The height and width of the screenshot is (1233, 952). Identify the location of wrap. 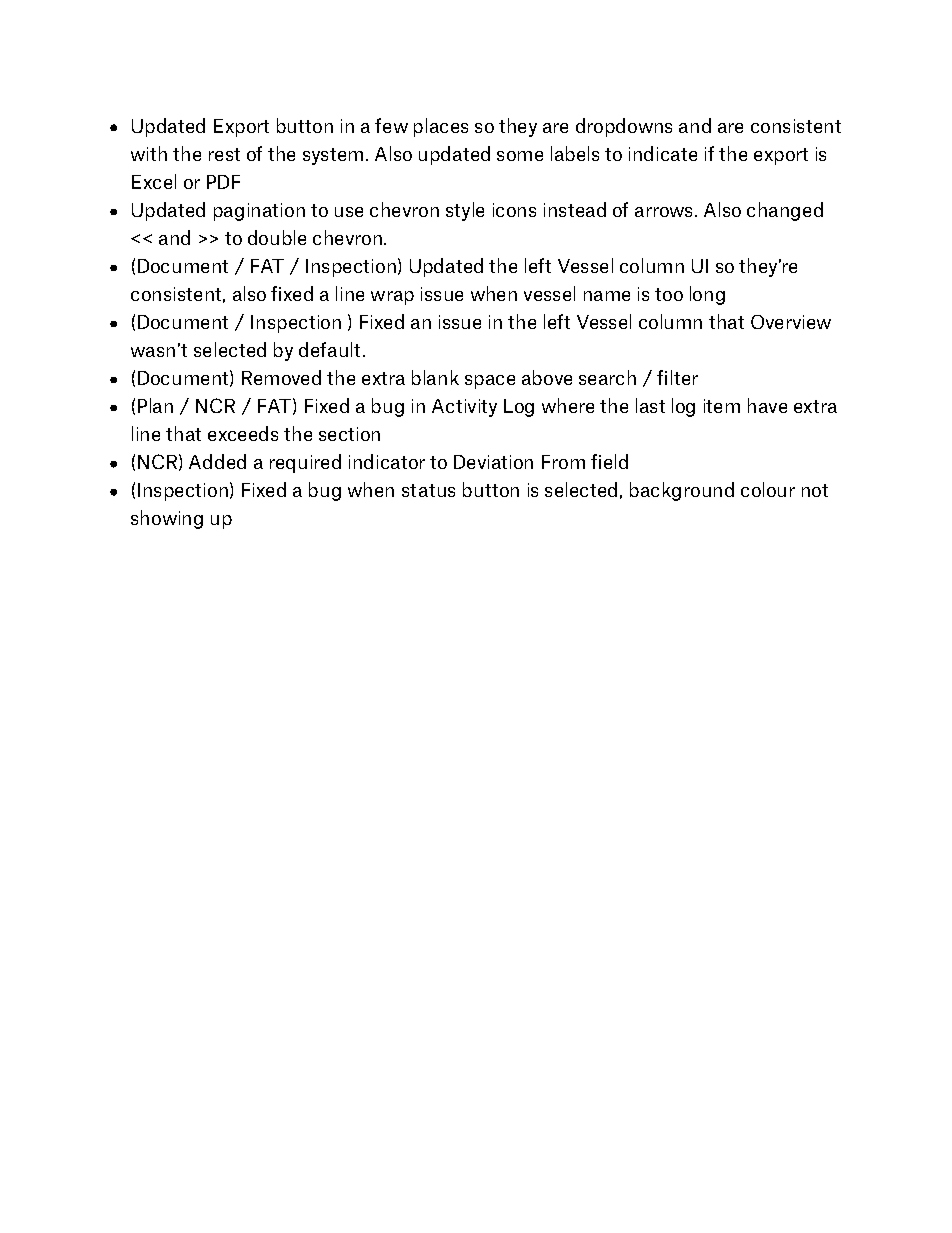
(392, 298).
